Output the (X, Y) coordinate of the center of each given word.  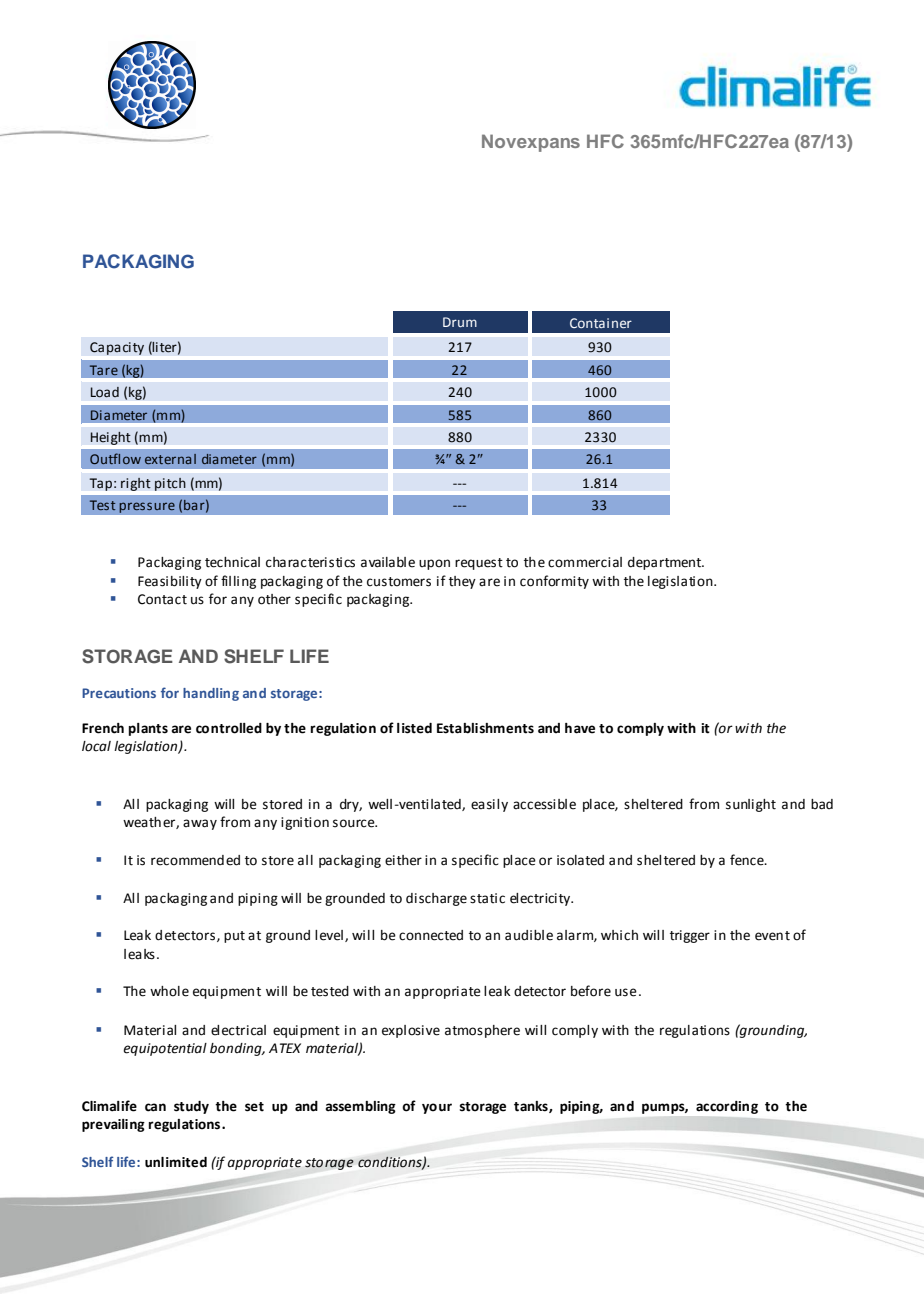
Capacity (117, 348)
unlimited (176, 1162)
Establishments (485, 728)
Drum (460, 322)
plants (148, 729)
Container (601, 323)
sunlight (751, 805)
